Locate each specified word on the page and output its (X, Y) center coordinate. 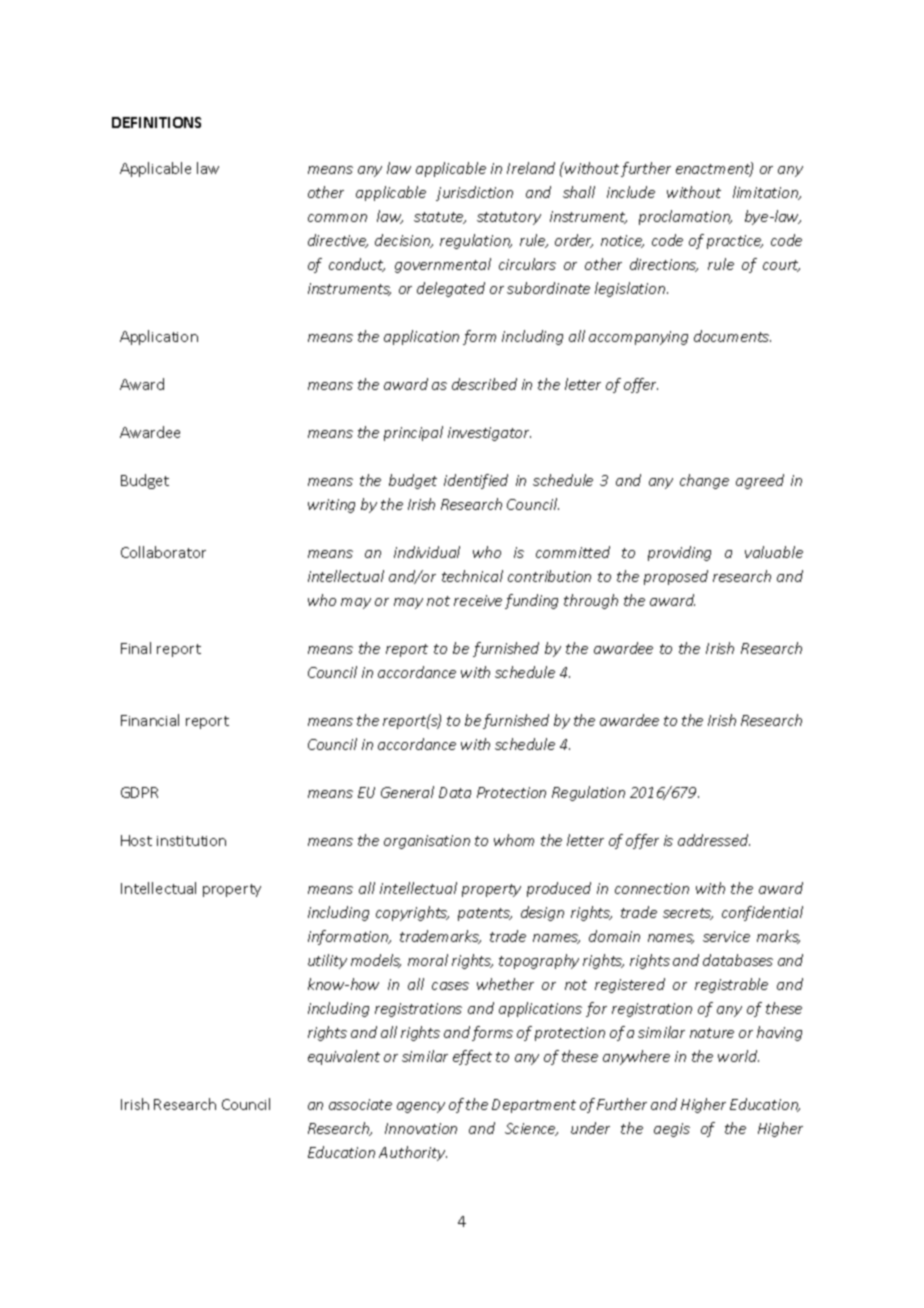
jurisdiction (474, 193)
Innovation (421, 1128)
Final (136, 648)
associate (360, 1104)
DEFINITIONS (156, 122)
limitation (767, 193)
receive (478, 600)
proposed (676, 577)
